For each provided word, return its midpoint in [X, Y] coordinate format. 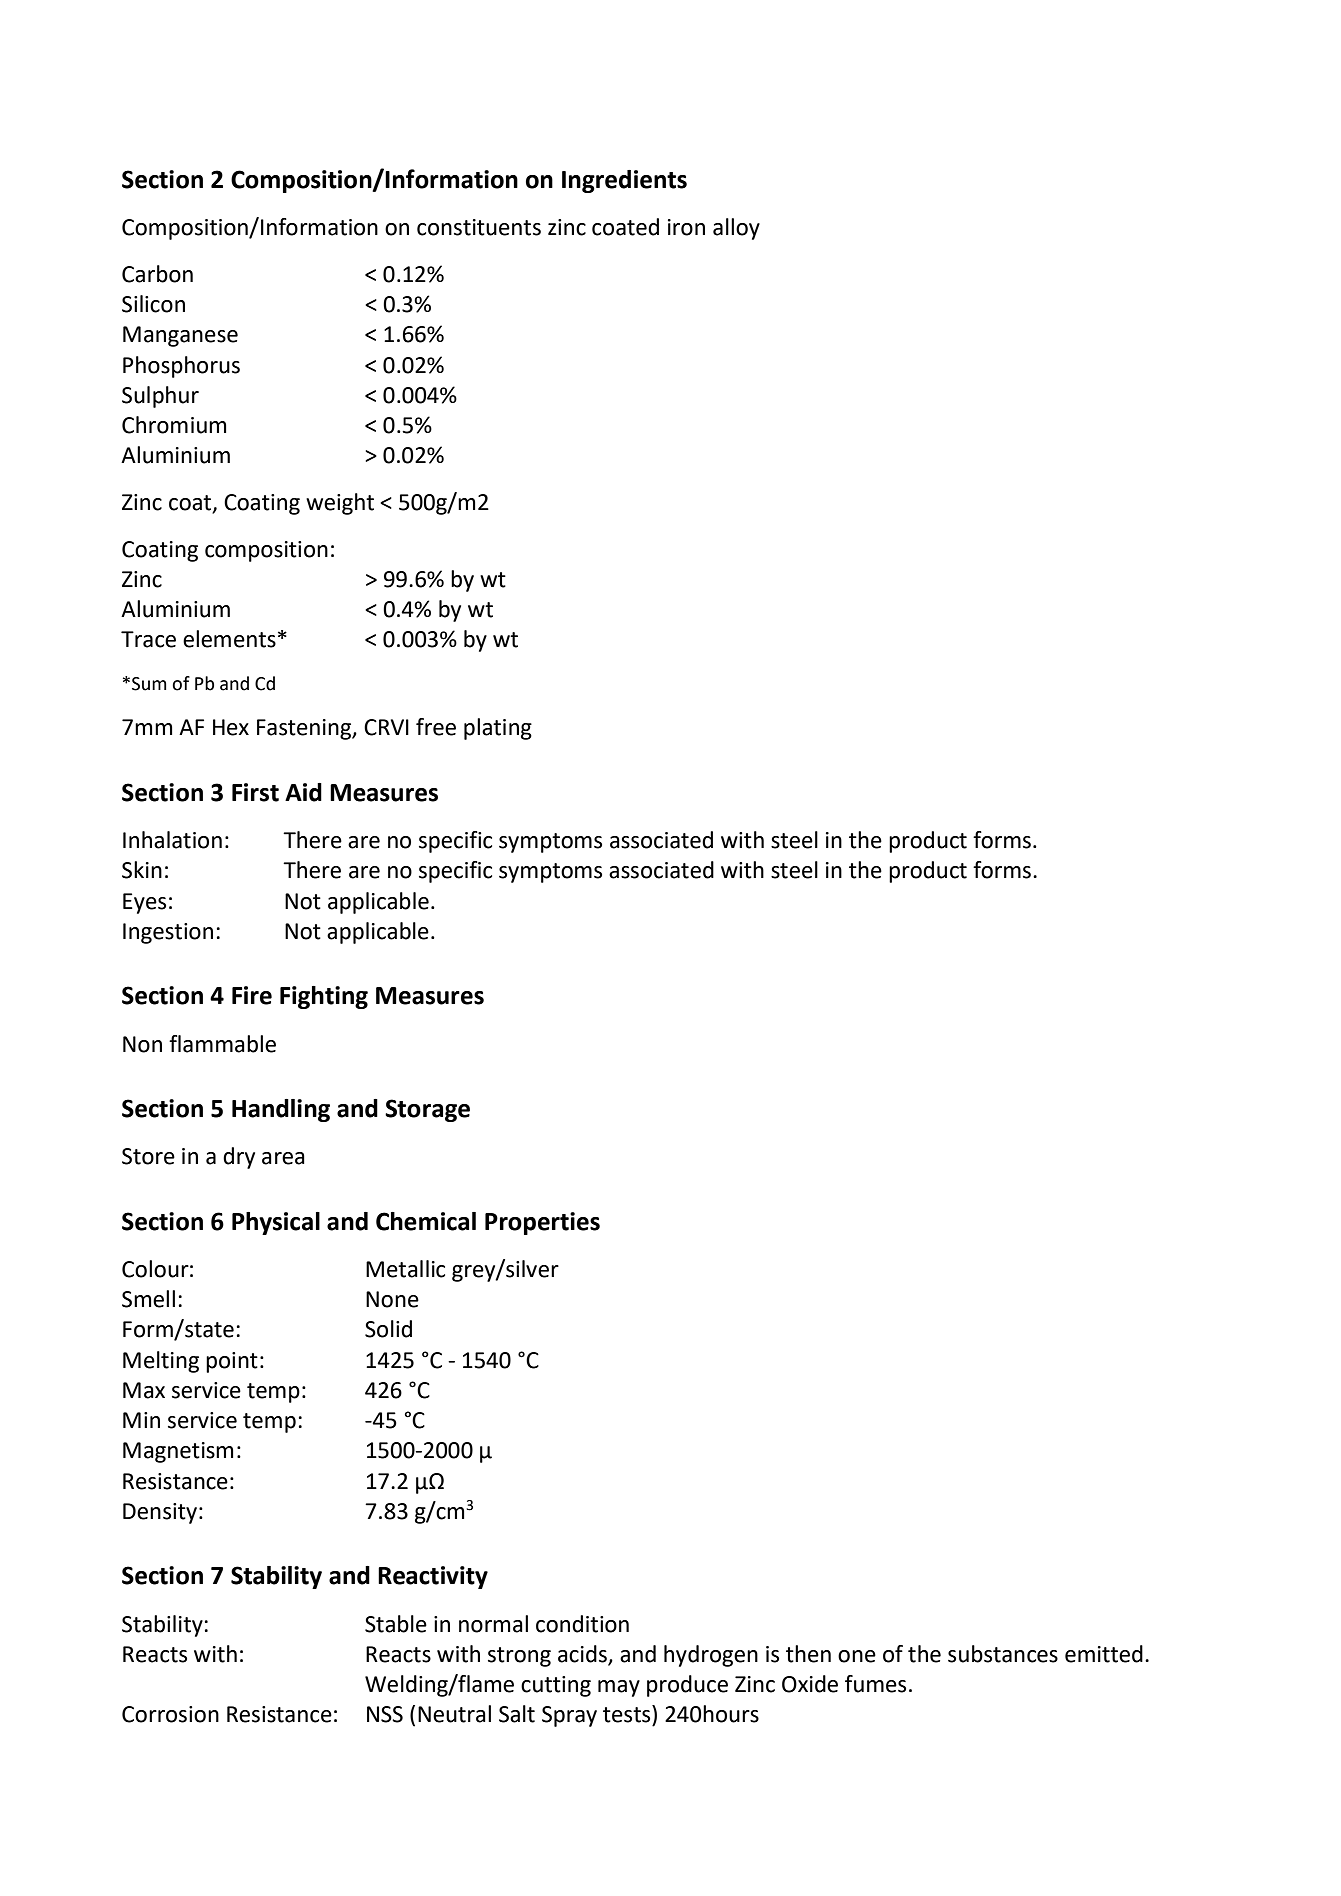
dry [239, 1158]
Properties [542, 1223]
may [619, 1688]
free [436, 727]
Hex [231, 727]
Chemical [426, 1221]
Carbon [157, 274]
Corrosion [170, 1714]
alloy [736, 229]
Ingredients [624, 181]
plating [498, 729]
